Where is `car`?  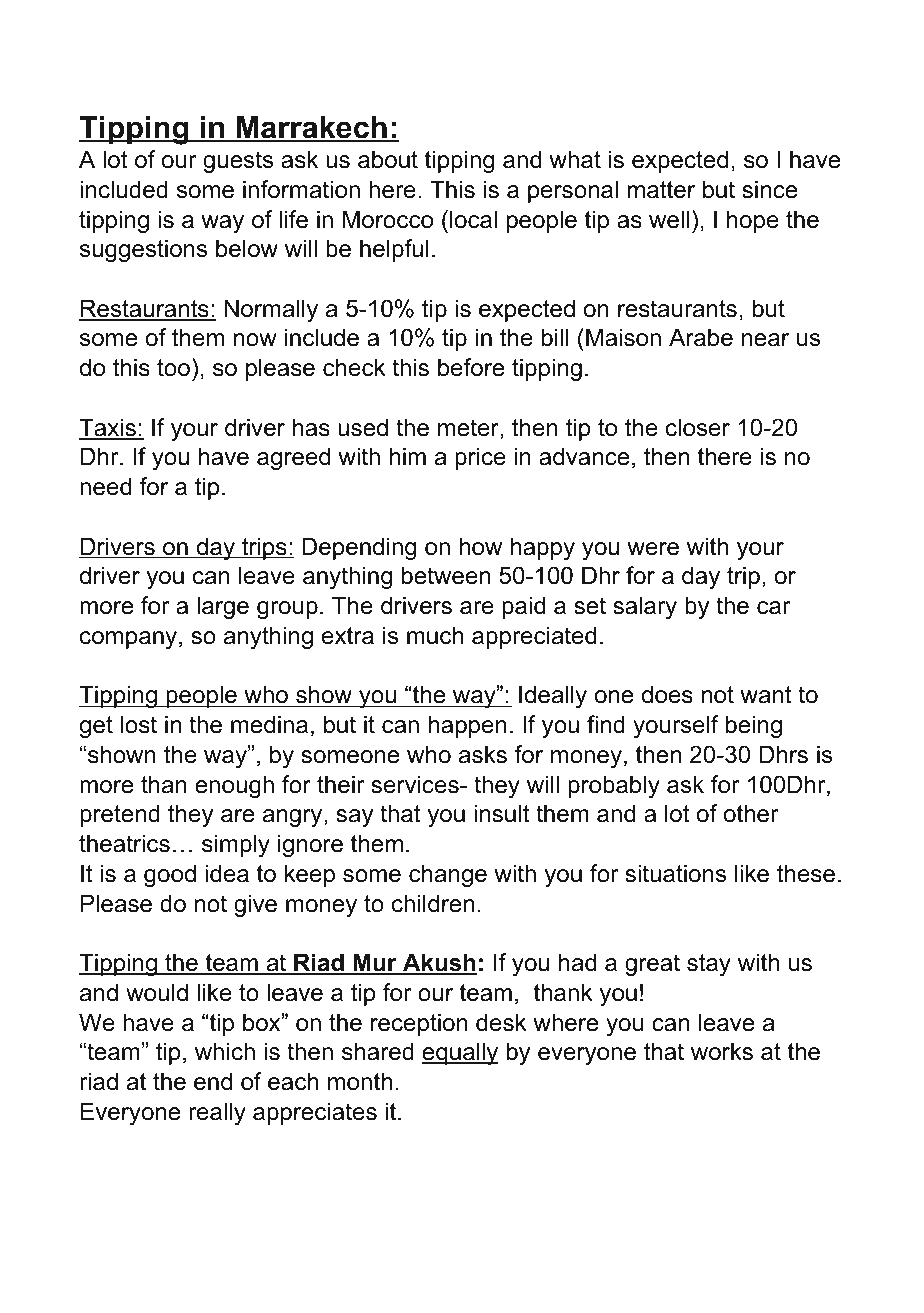
car is located at coordinates (773, 608).
